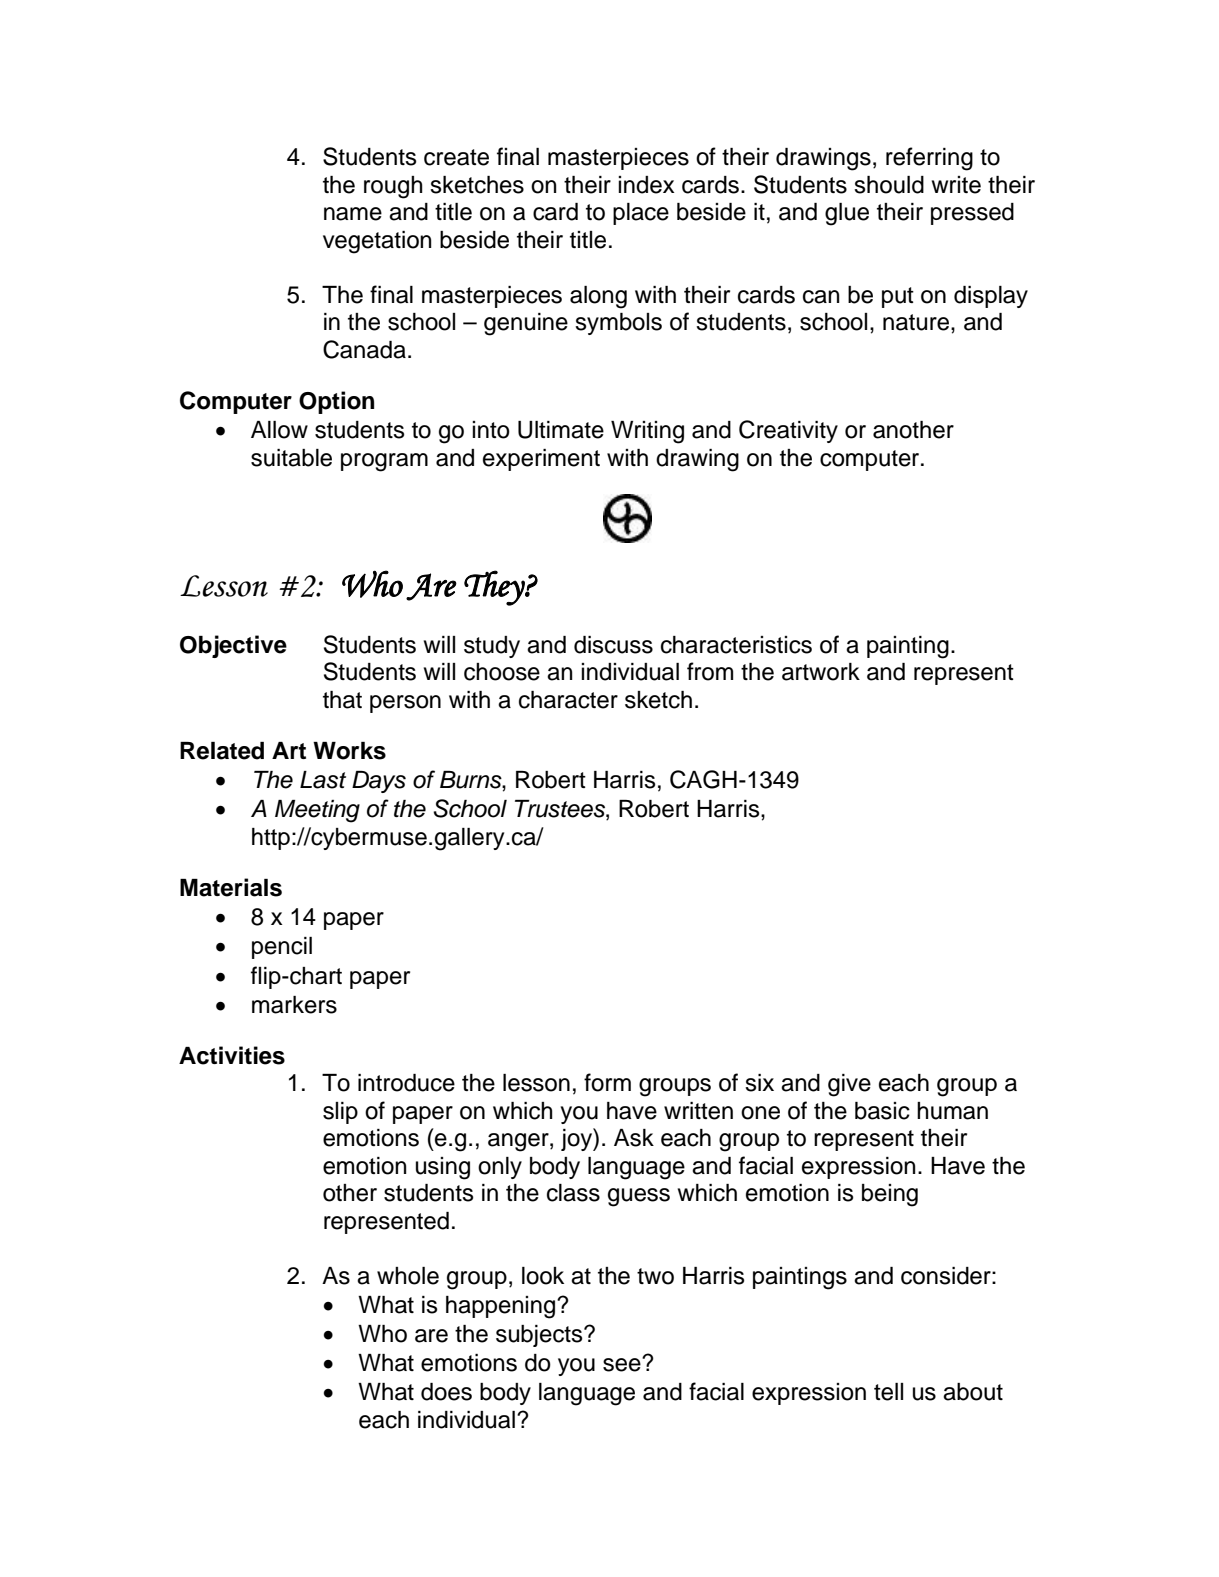  What do you see at coordinates (623, 1364) in the screenshot?
I see `see` at bounding box center [623, 1364].
